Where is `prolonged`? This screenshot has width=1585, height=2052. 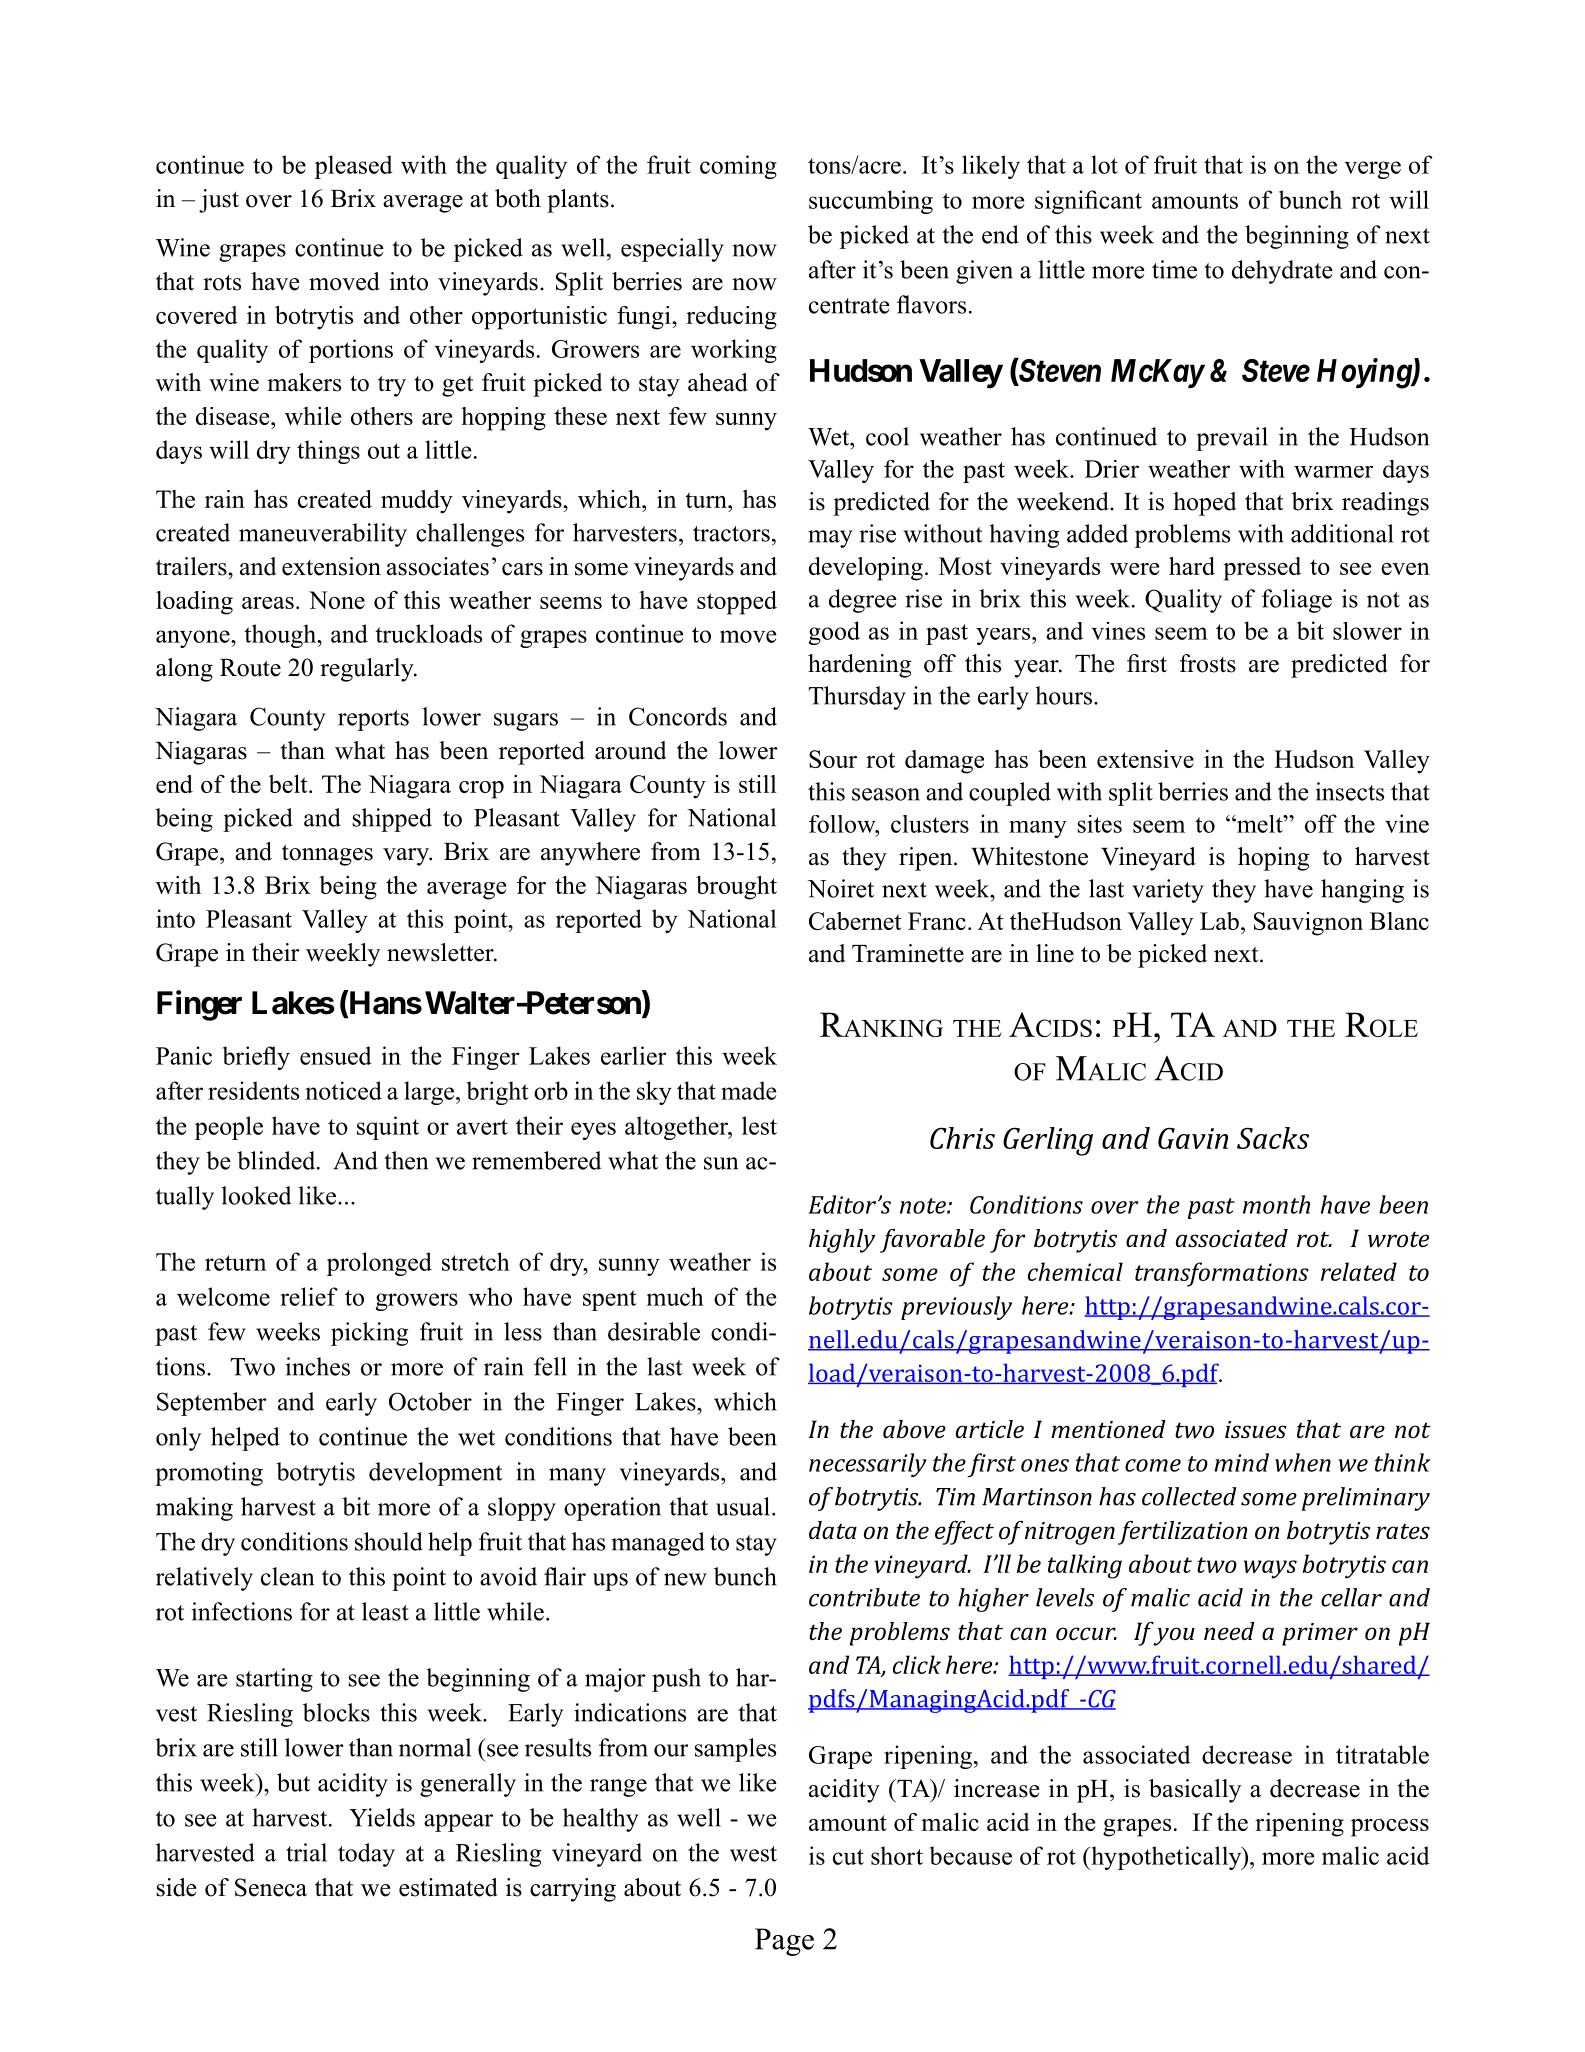 prolonged is located at coordinates (379, 1264).
